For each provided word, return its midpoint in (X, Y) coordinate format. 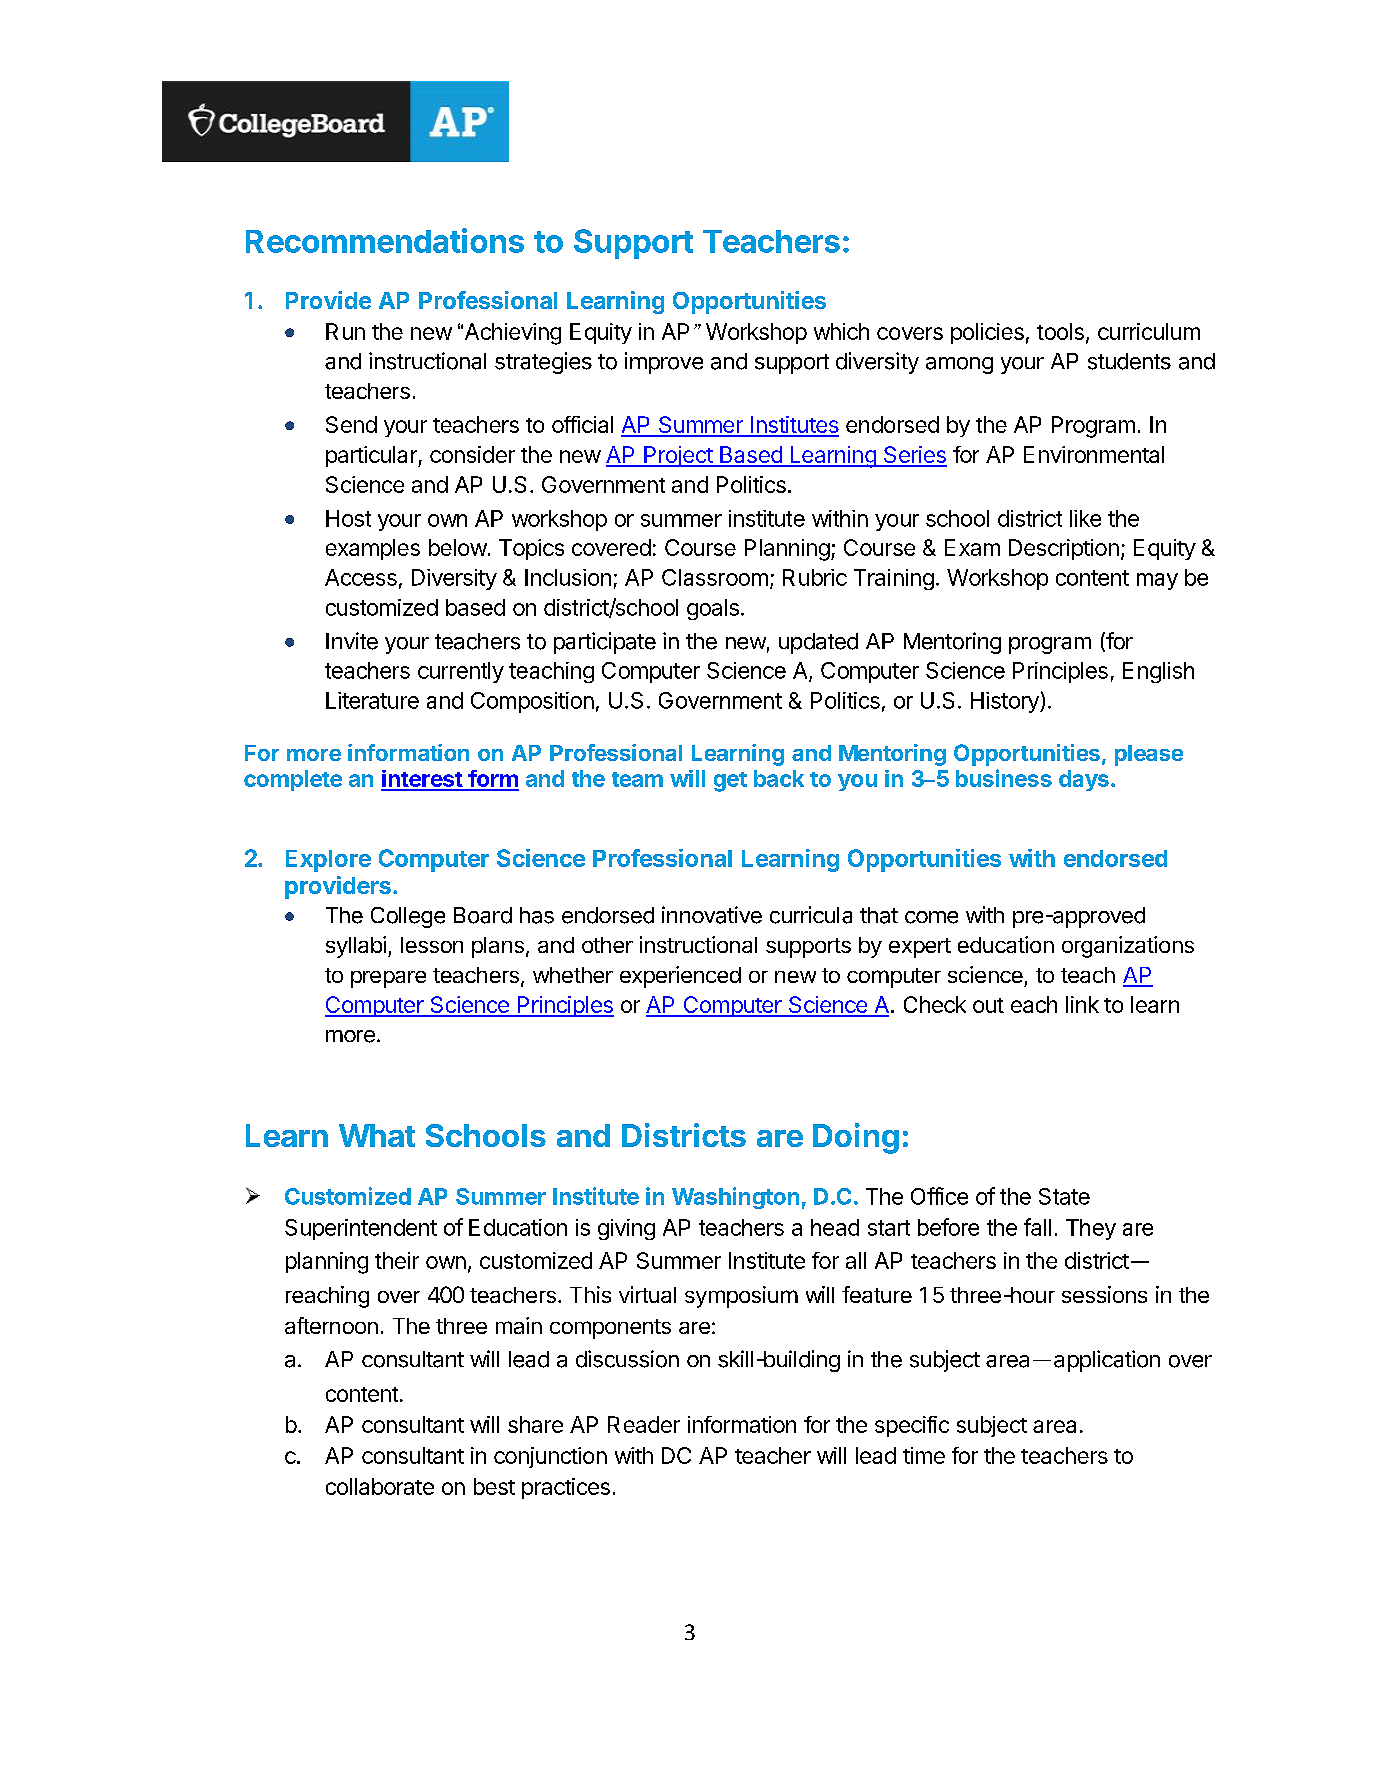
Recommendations (385, 240)
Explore (328, 861)
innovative (712, 915)
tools (1060, 331)
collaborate (380, 1486)
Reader (644, 1424)
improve (664, 363)
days (1084, 780)
